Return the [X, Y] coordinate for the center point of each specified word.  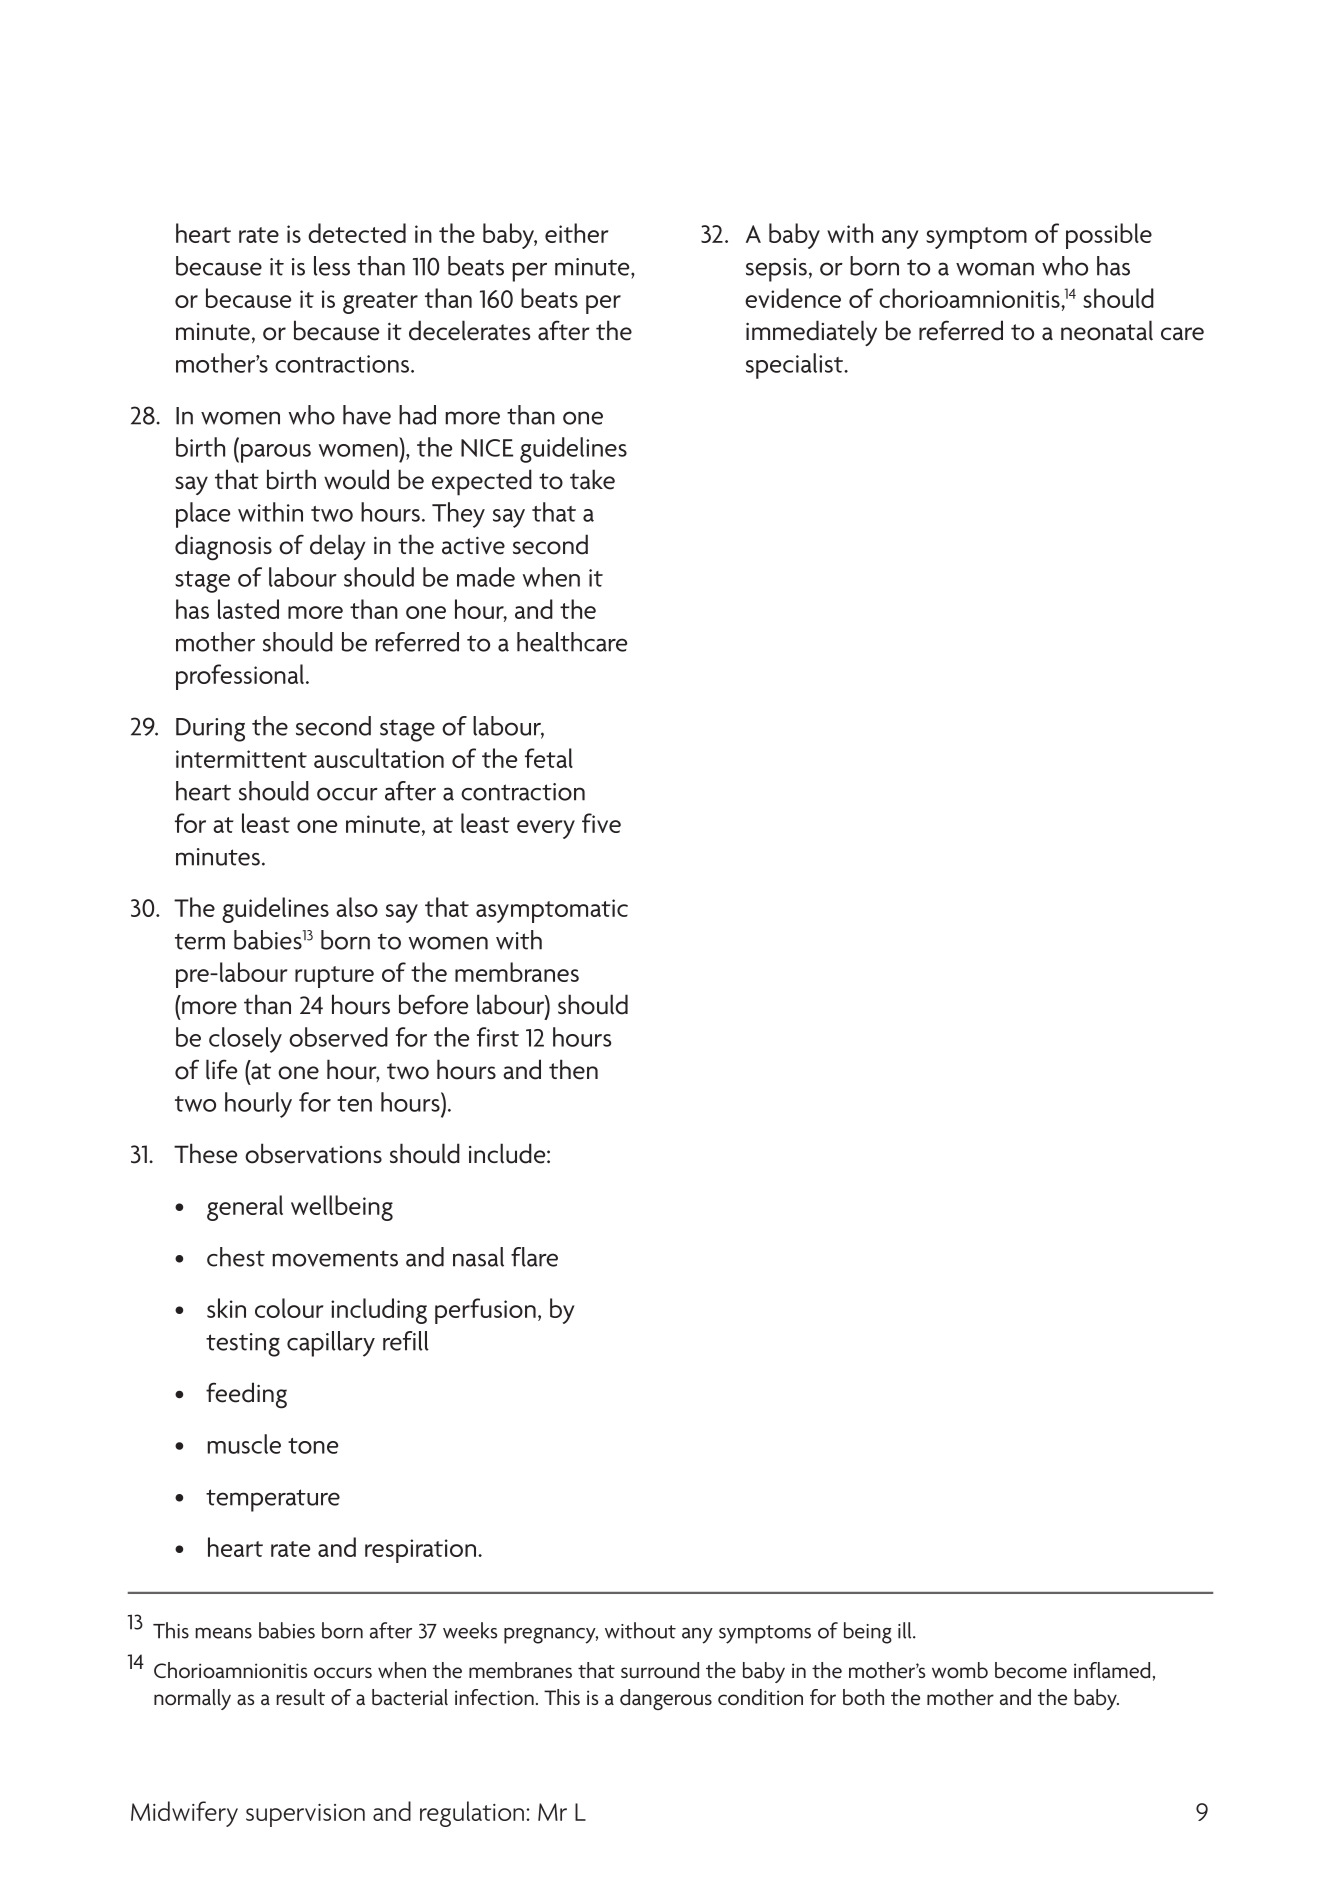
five [601, 823]
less [332, 266]
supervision [305, 1815]
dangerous [666, 1699]
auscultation [379, 758]
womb [960, 1670]
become [1031, 1670]
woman [995, 269]
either [576, 233]
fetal [549, 758]
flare [534, 1257]
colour [289, 1308]
